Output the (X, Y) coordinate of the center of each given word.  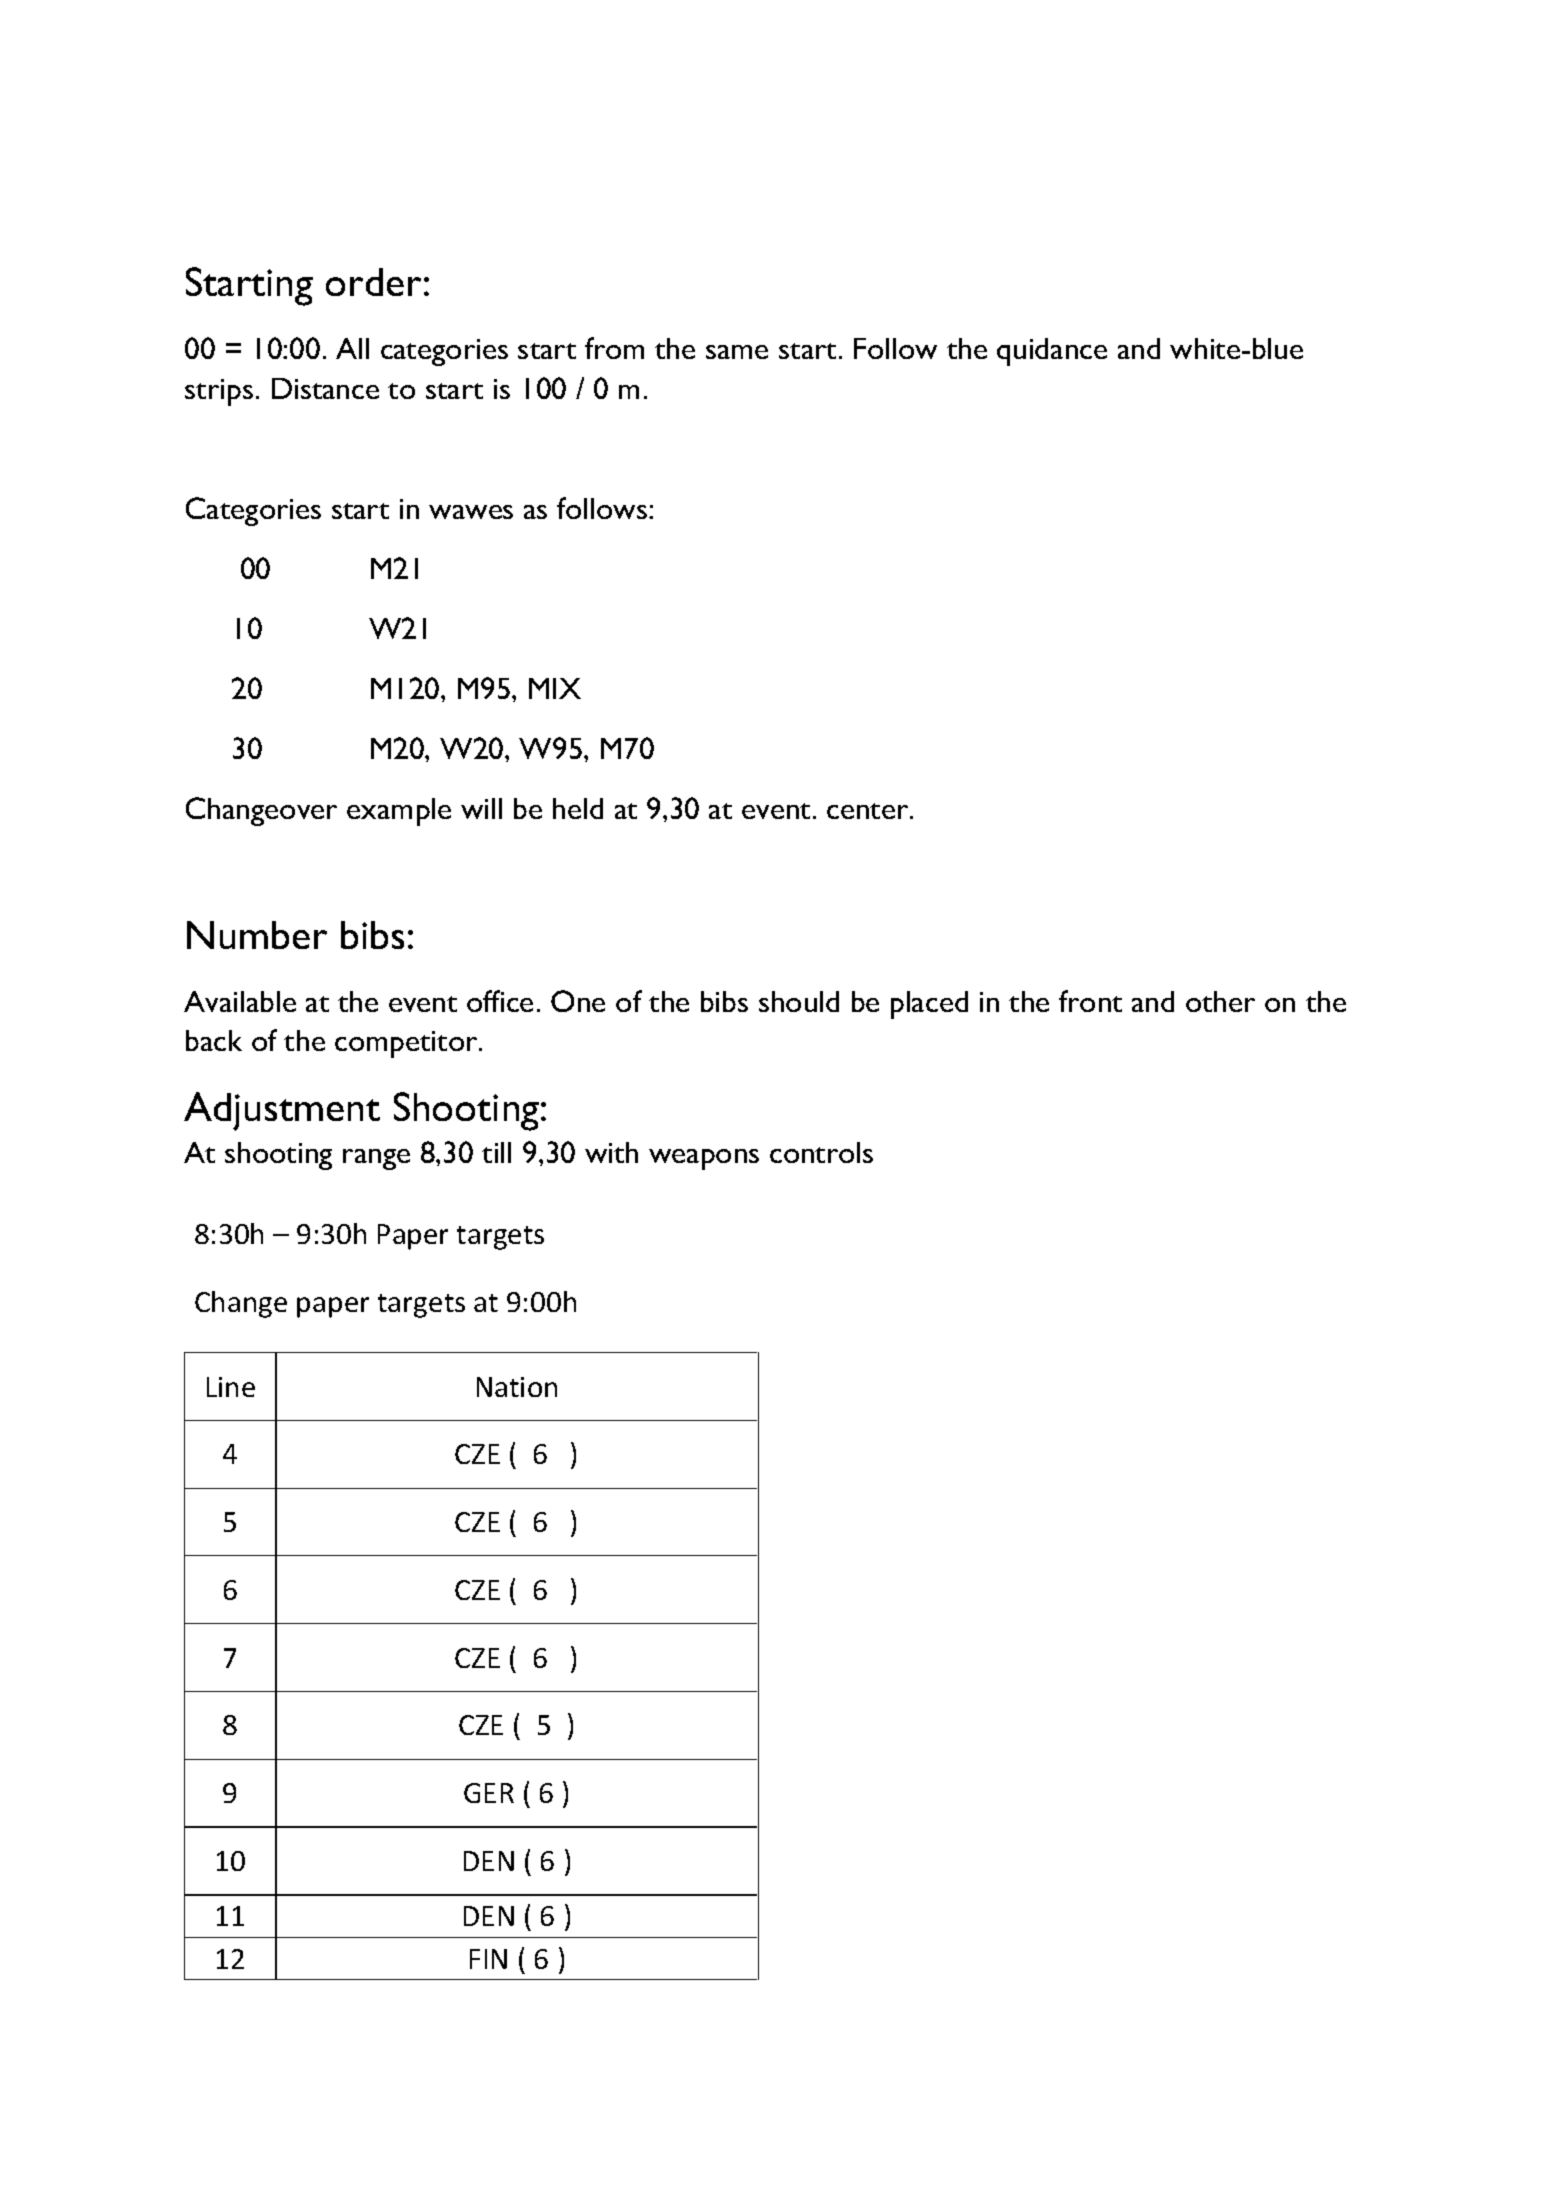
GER (489, 1793)
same (737, 352)
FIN (488, 1959)
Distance (325, 388)
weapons (704, 1159)
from (614, 348)
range (376, 1159)
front (1090, 1001)
